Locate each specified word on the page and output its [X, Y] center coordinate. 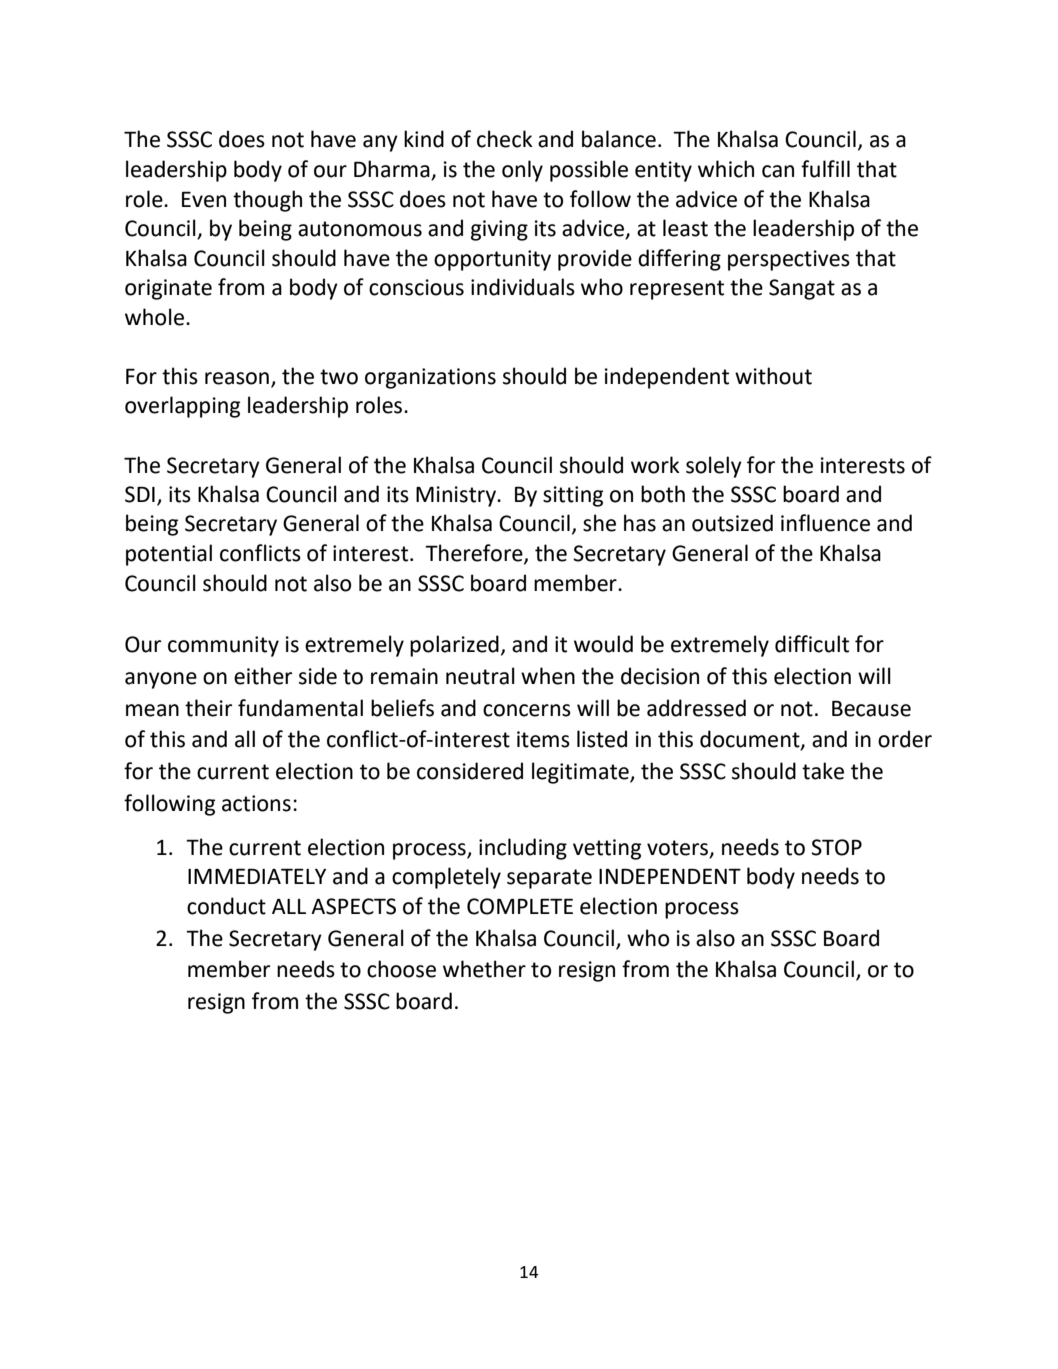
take [823, 771]
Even [204, 199]
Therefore [475, 554]
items [543, 739]
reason [237, 378]
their [208, 708]
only [522, 171]
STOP [836, 847]
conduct [226, 906]
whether [484, 969]
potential [169, 555]
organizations [430, 378]
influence [825, 523]
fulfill [825, 169]
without [773, 376]
